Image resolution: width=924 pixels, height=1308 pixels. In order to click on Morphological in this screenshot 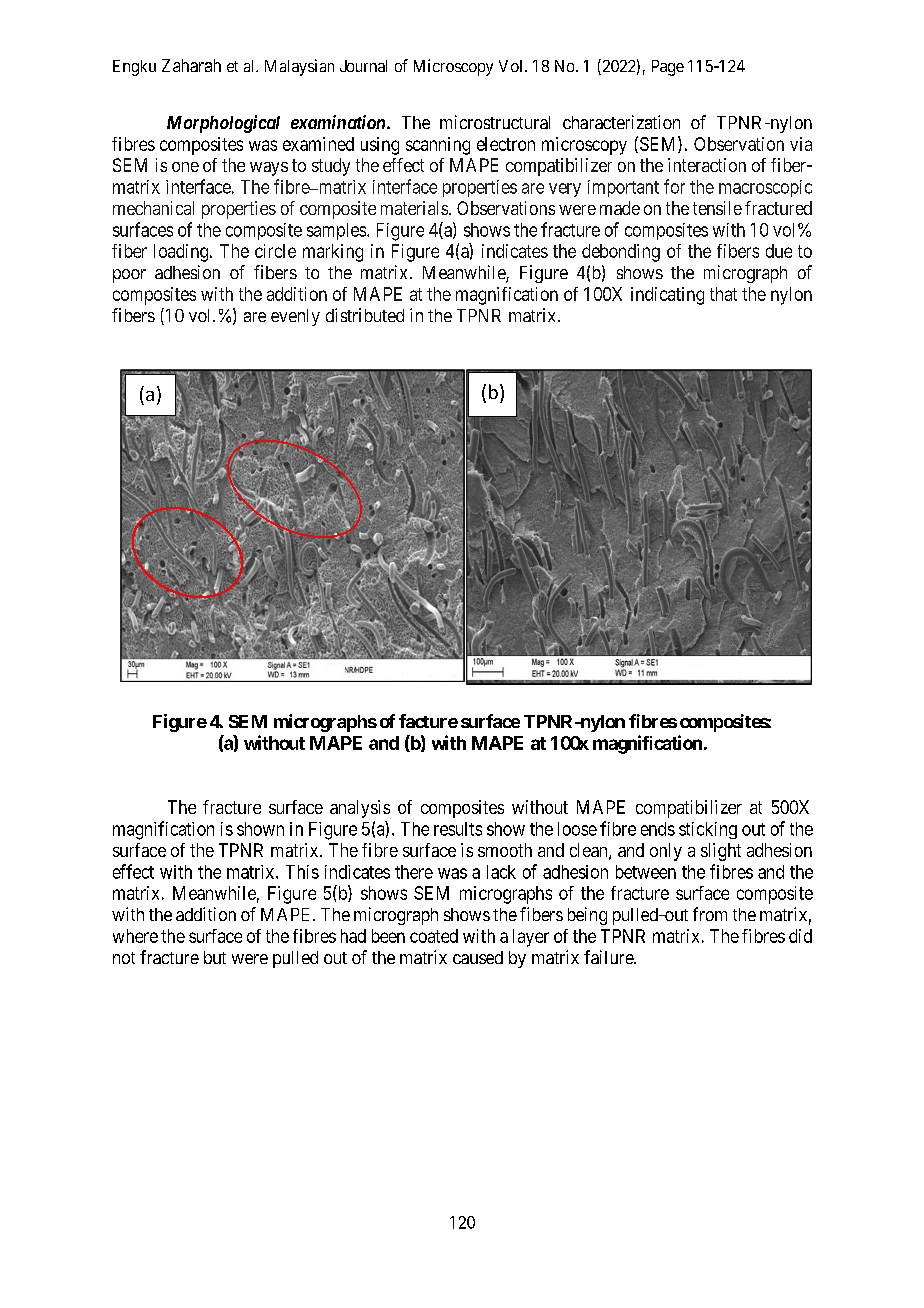, I will do `click(223, 124)`.
